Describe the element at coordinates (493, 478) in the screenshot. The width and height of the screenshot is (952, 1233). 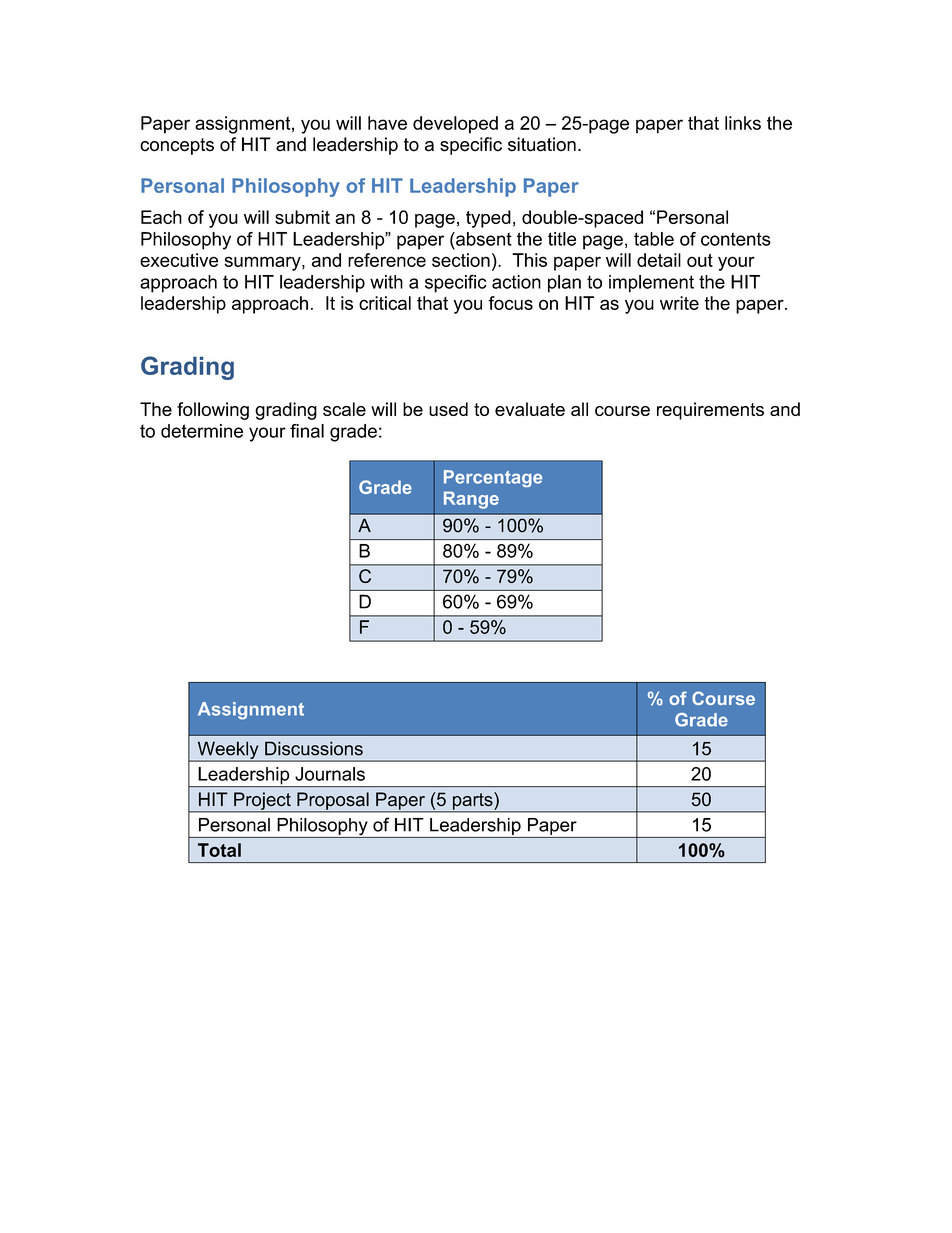
I see `Percentage` at that location.
